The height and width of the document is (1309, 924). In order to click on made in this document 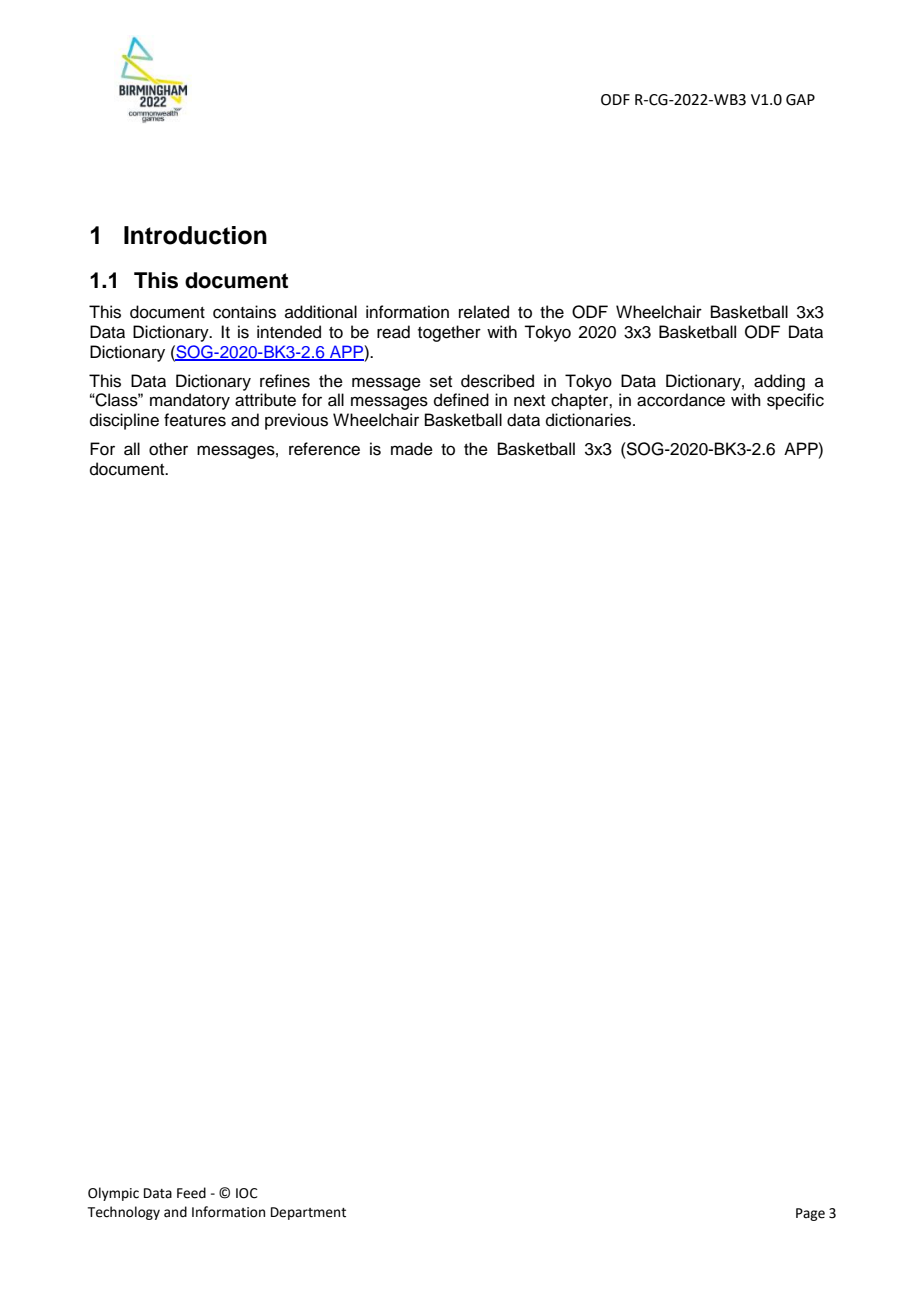, I will do `click(412, 449)`.
